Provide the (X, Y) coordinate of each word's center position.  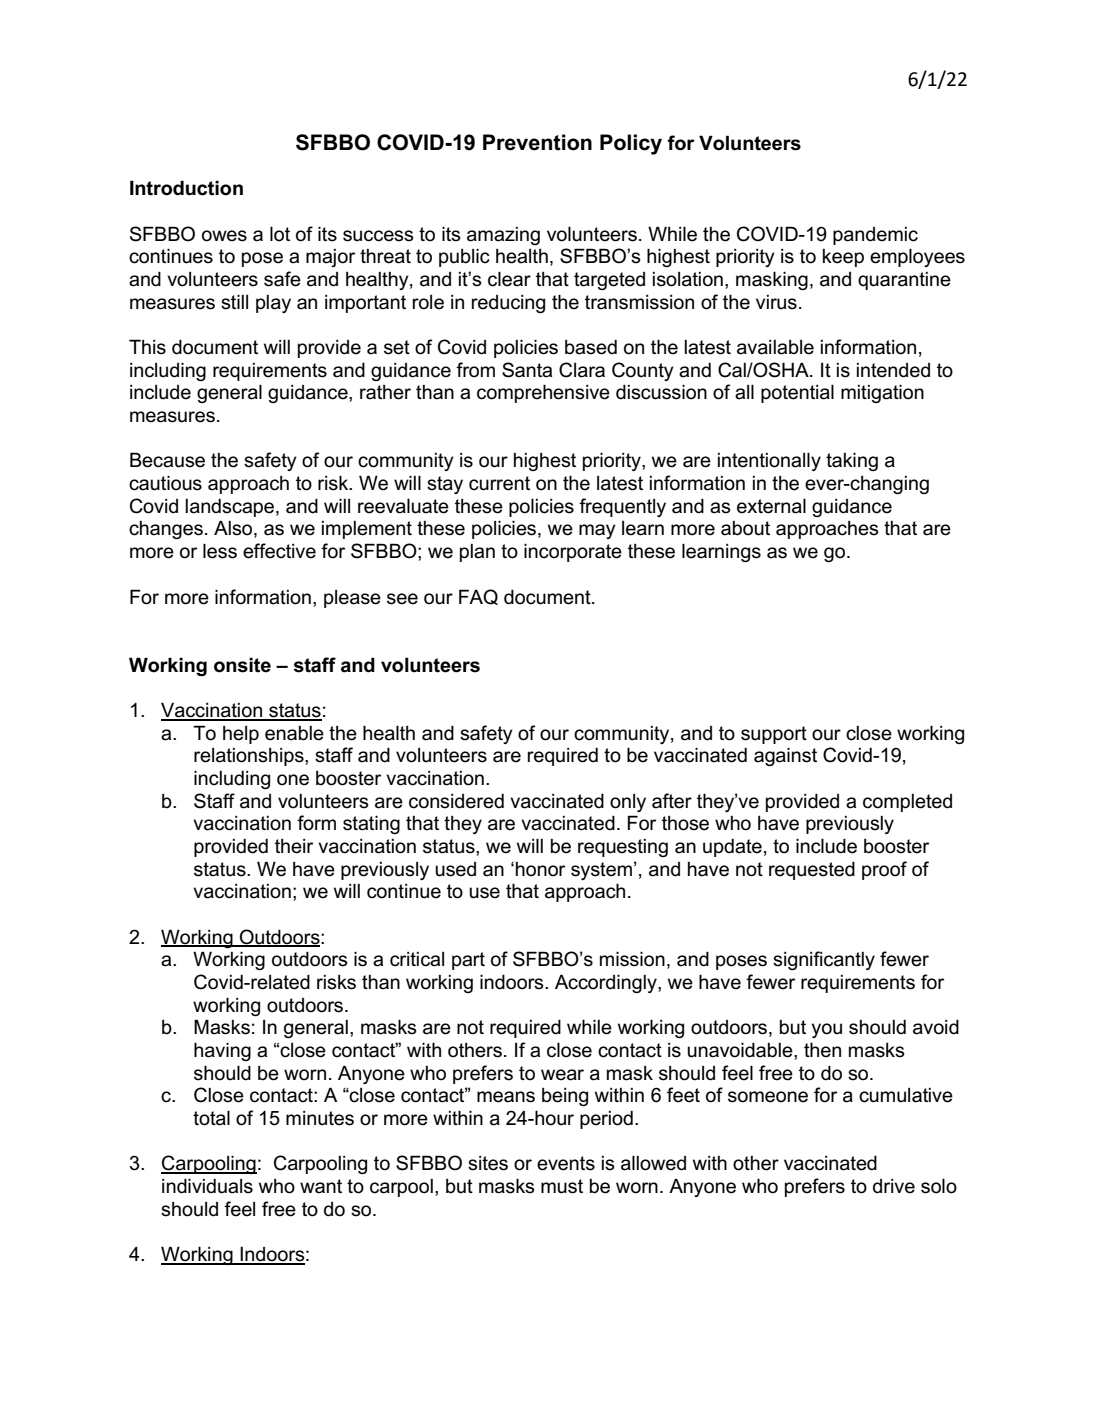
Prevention (537, 142)
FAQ (478, 597)
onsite (242, 665)
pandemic (875, 236)
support (774, 735)
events (566, 1163)
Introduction (186, 188)
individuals (207, 1186)
